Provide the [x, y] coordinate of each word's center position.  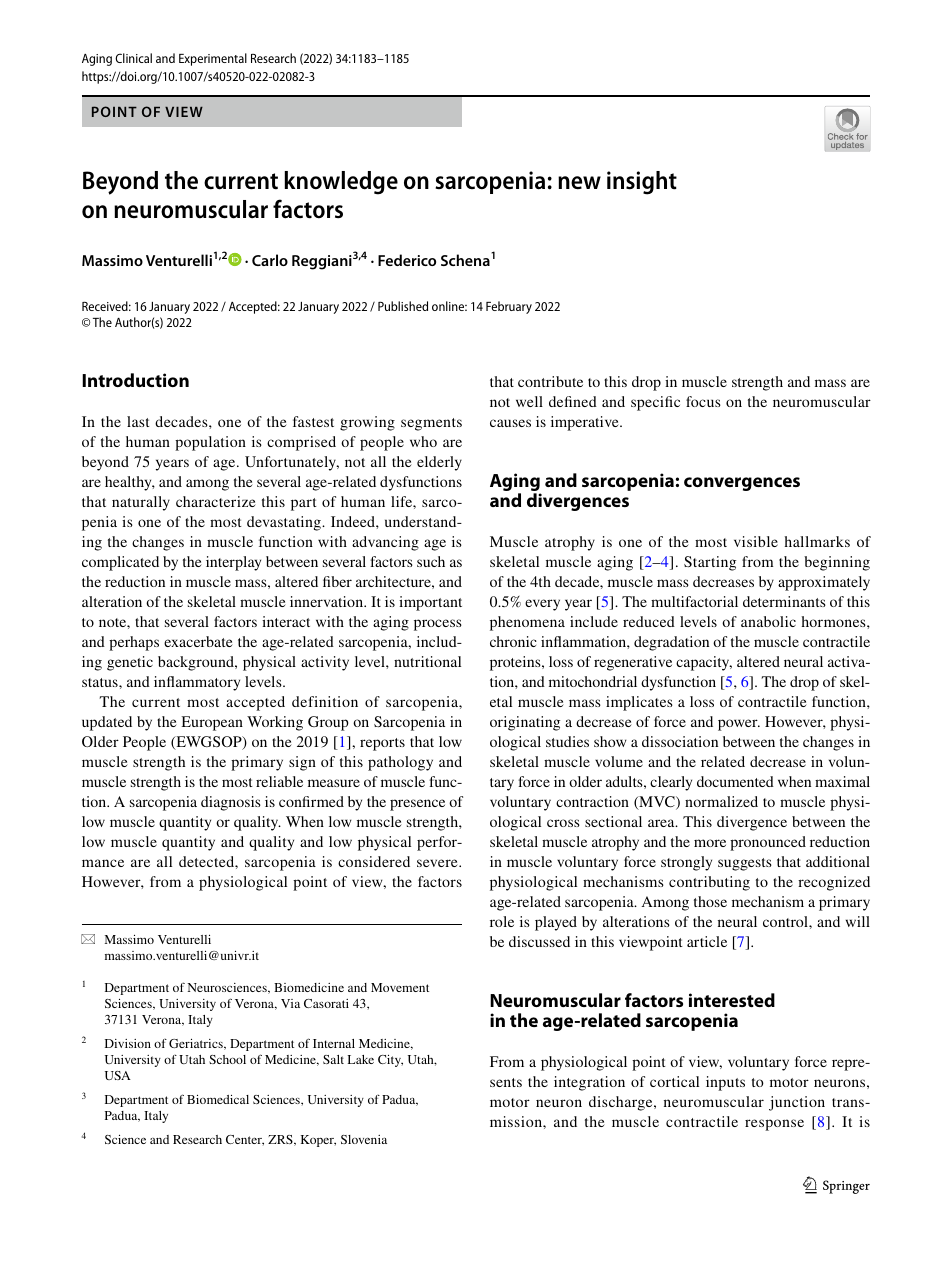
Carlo [270, 260]
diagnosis [231, 803]
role [502, 921]
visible [756, 541]
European [212, 723]
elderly [439, 463]
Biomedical [218, 1099]
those [710, 901]
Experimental [213, 59]
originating [525, 723]
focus [703, 401]
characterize [216, 501]
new [579, 183]
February [509, 307]
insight [642, 183]
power [739, 725]
